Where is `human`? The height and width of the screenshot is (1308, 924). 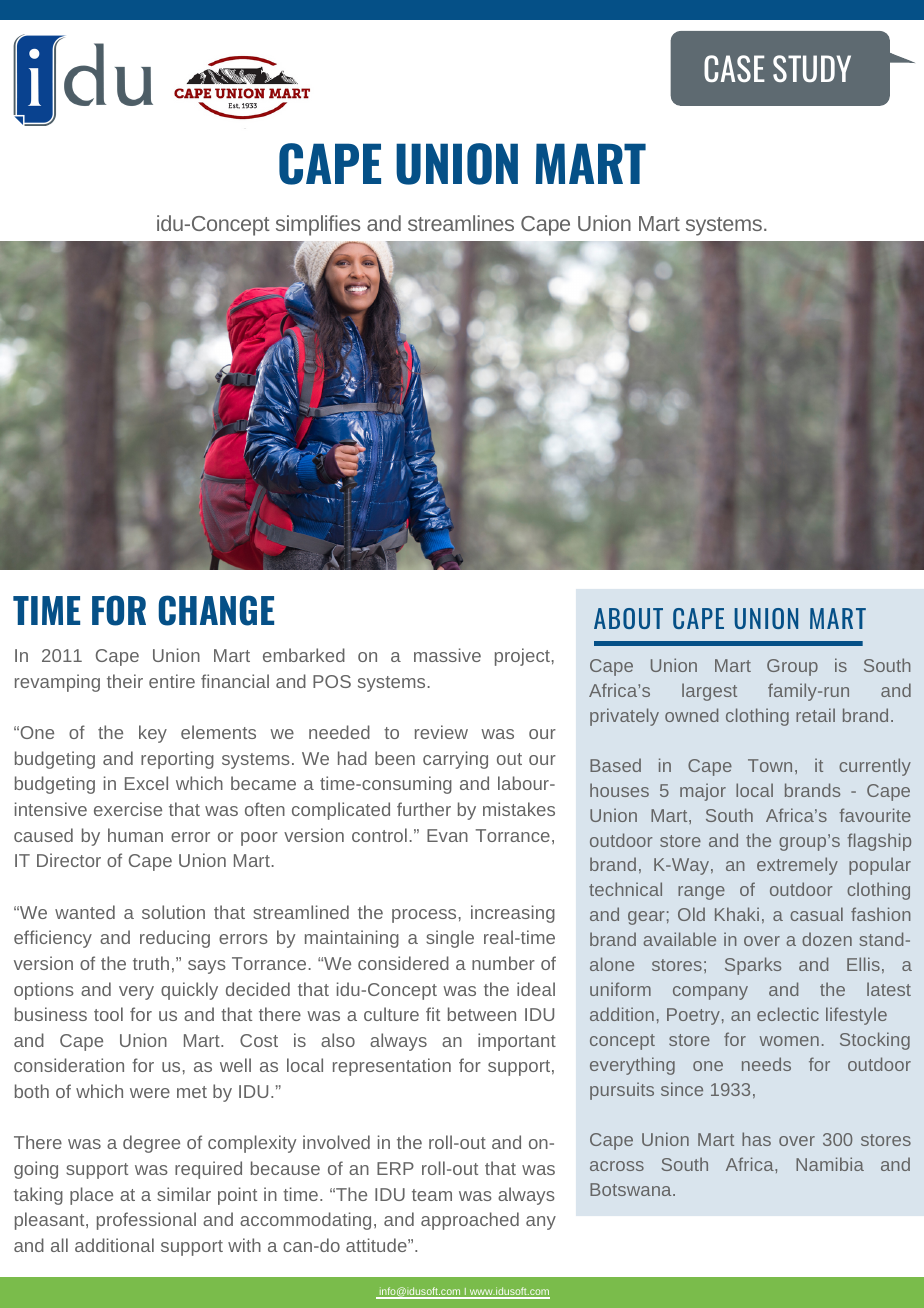 human is located at coordinates (135, 835).
